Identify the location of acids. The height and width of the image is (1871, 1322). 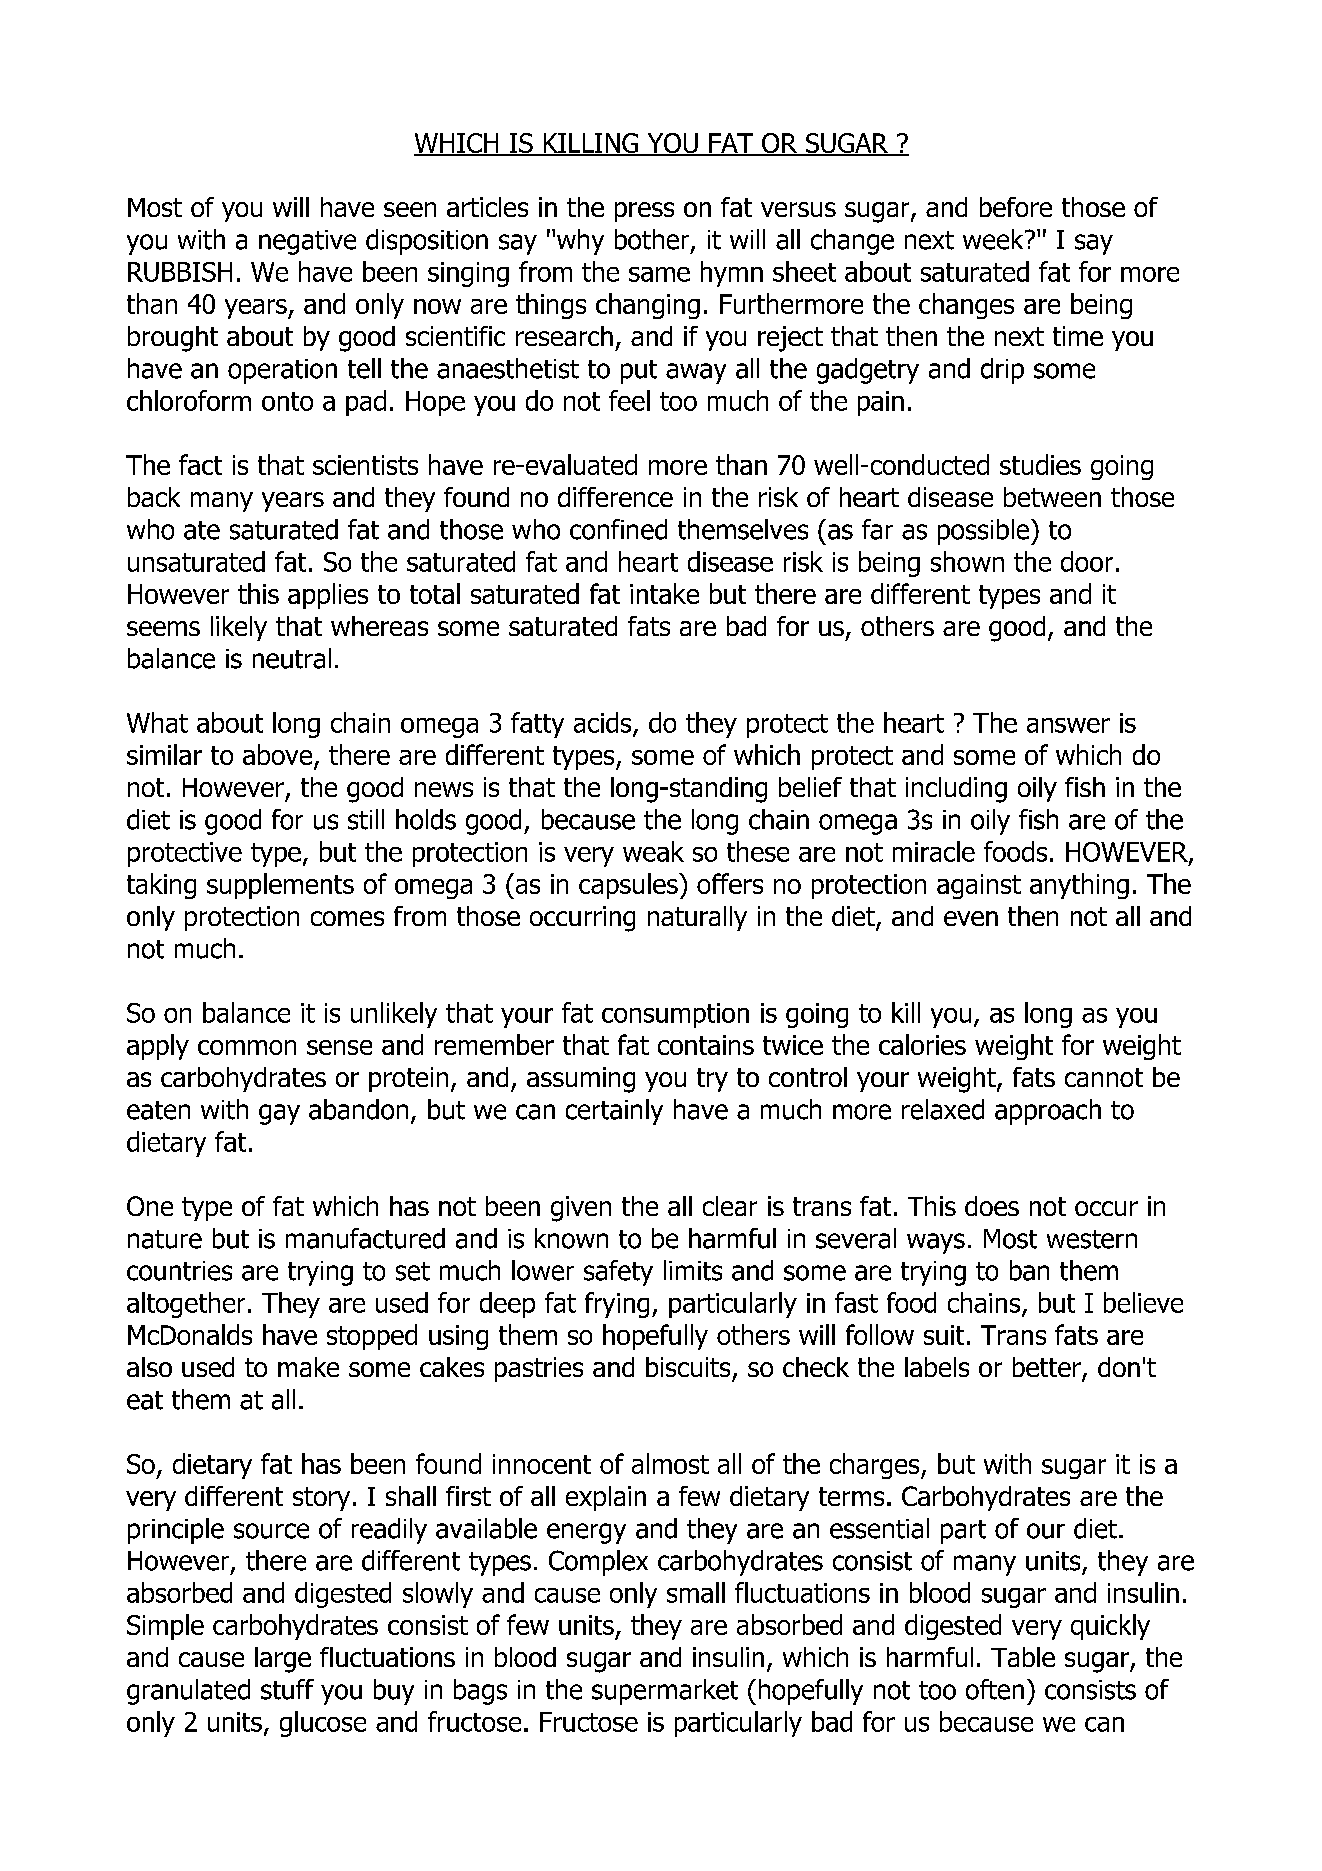
(604, 723).
